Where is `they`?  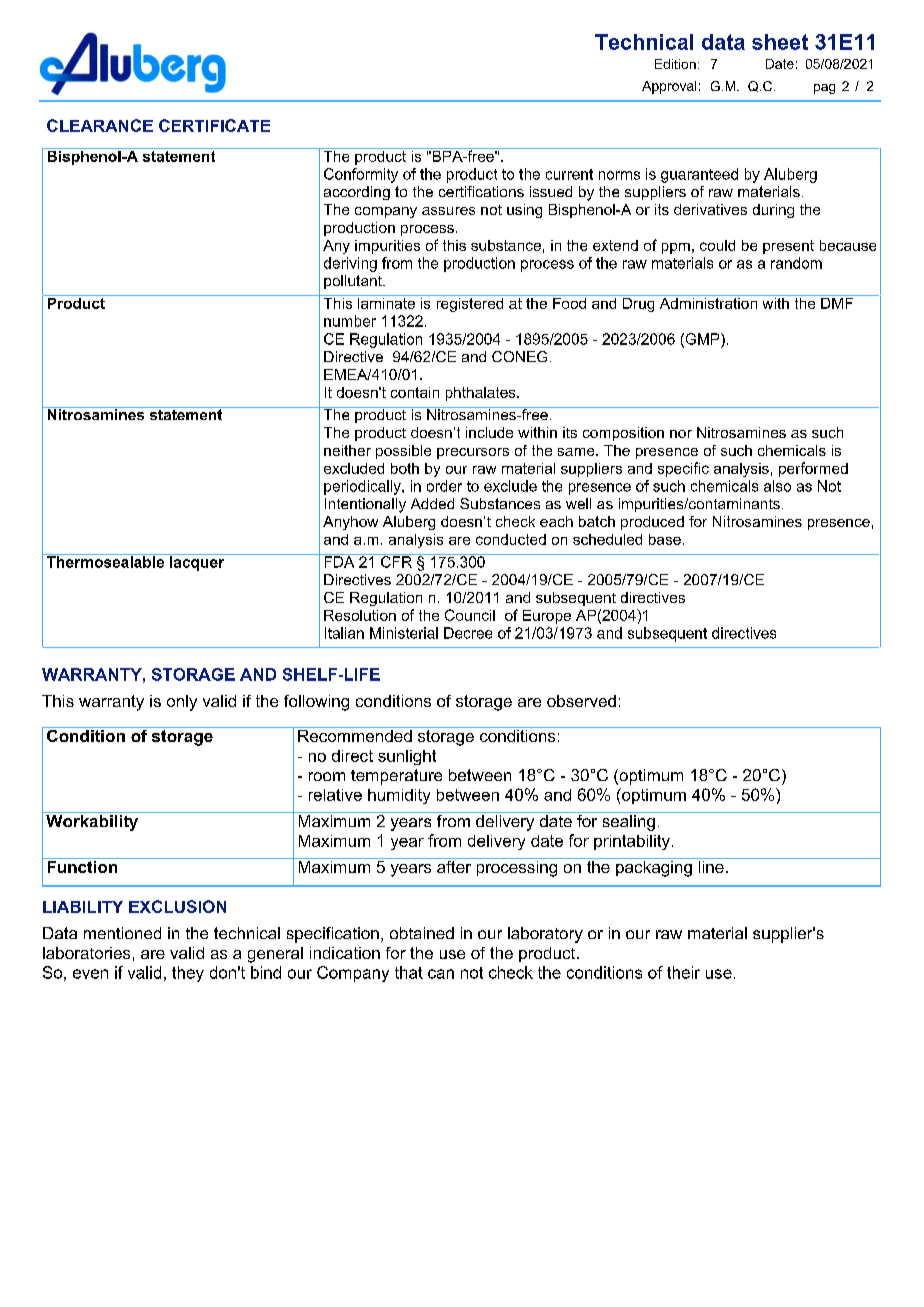
they is located at coordinates (188, 974).
